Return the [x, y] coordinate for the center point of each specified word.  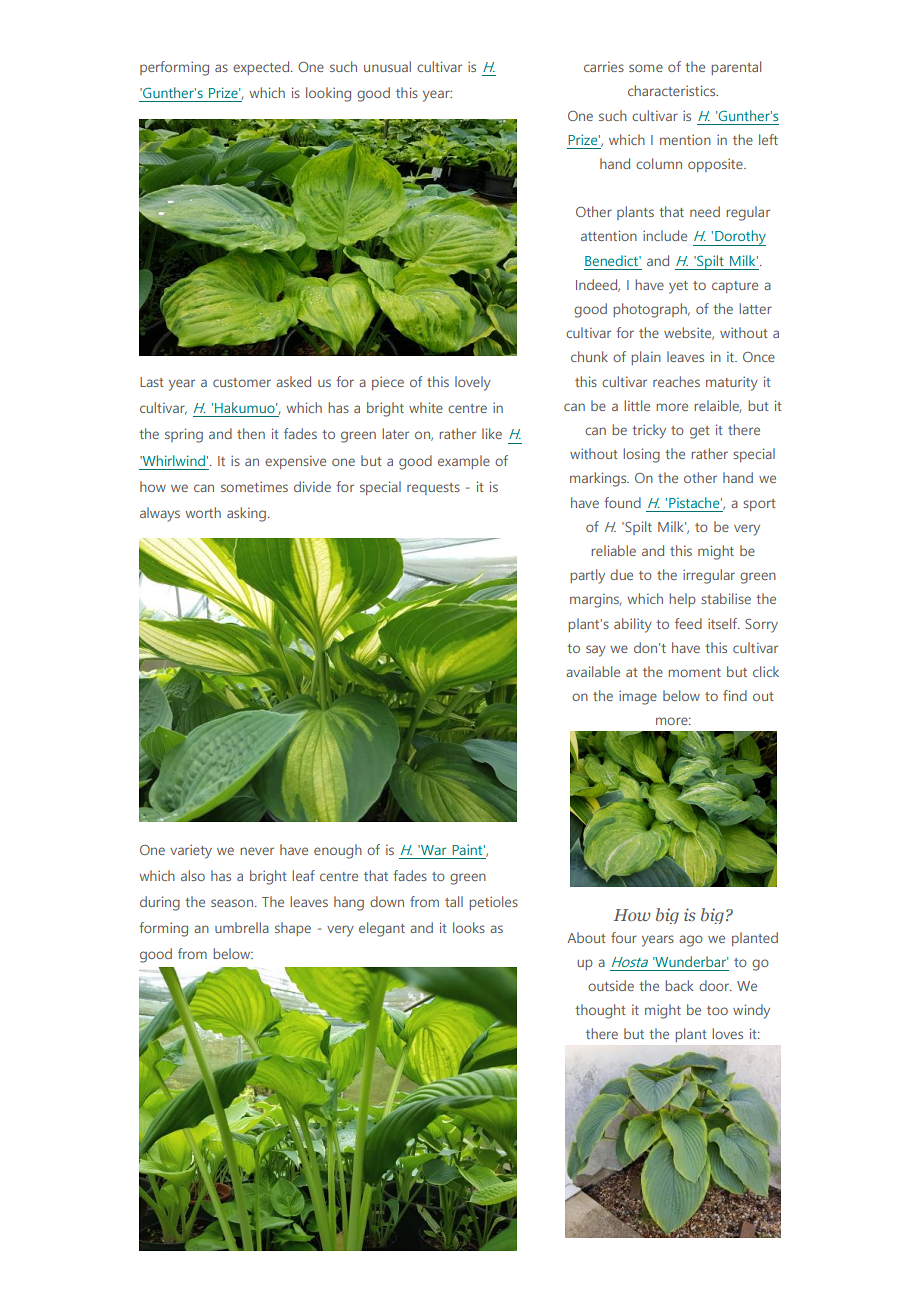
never [257, 851]
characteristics [673, 90]
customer [242, 382]
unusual [387, 66]
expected [262, 68]
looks [469, 927]
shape [293, 929]
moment [694, 672]
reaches [676, 381]
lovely [473, 383]
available [593, 671]
